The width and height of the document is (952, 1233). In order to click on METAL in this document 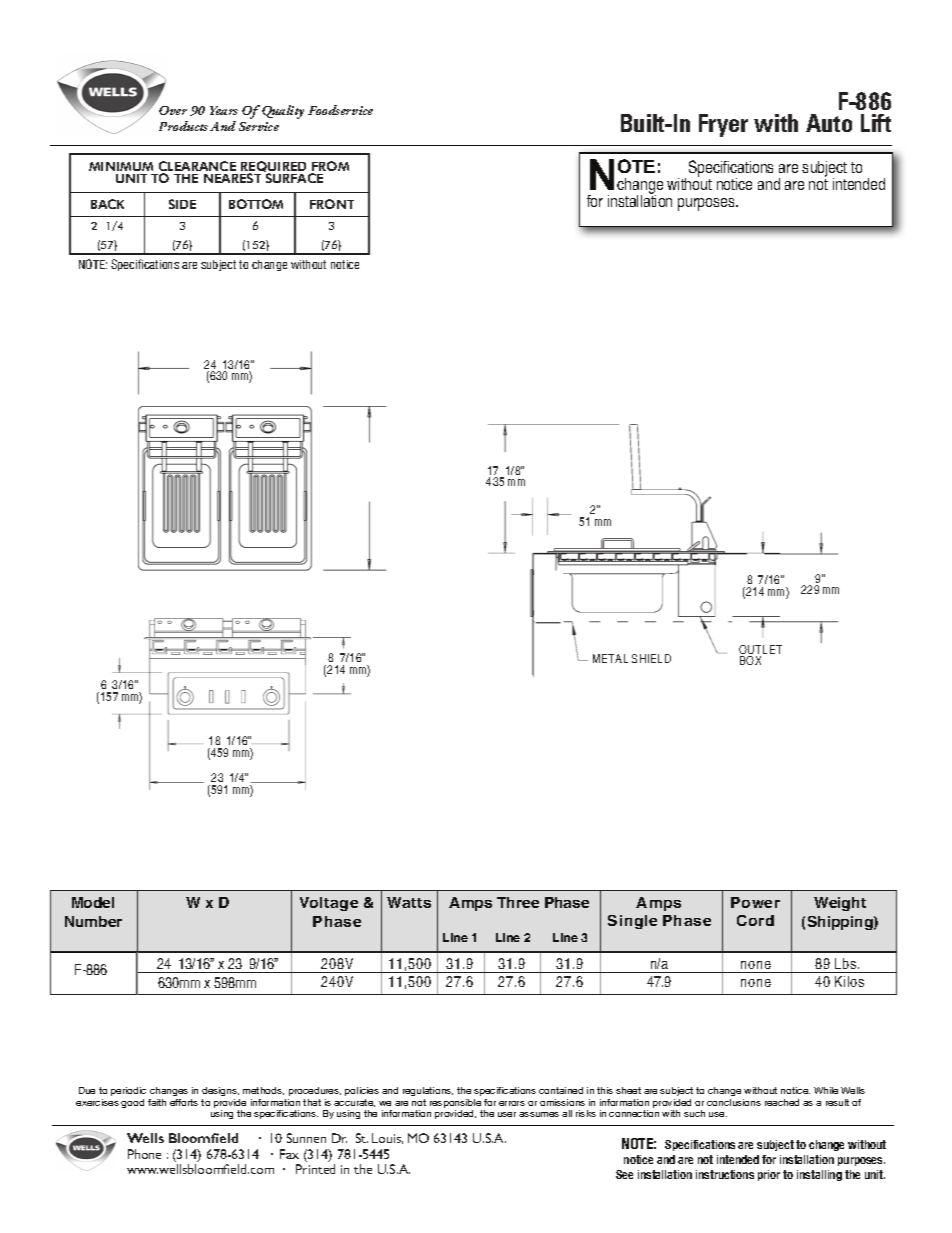, I will do `click(610, 658)`.
